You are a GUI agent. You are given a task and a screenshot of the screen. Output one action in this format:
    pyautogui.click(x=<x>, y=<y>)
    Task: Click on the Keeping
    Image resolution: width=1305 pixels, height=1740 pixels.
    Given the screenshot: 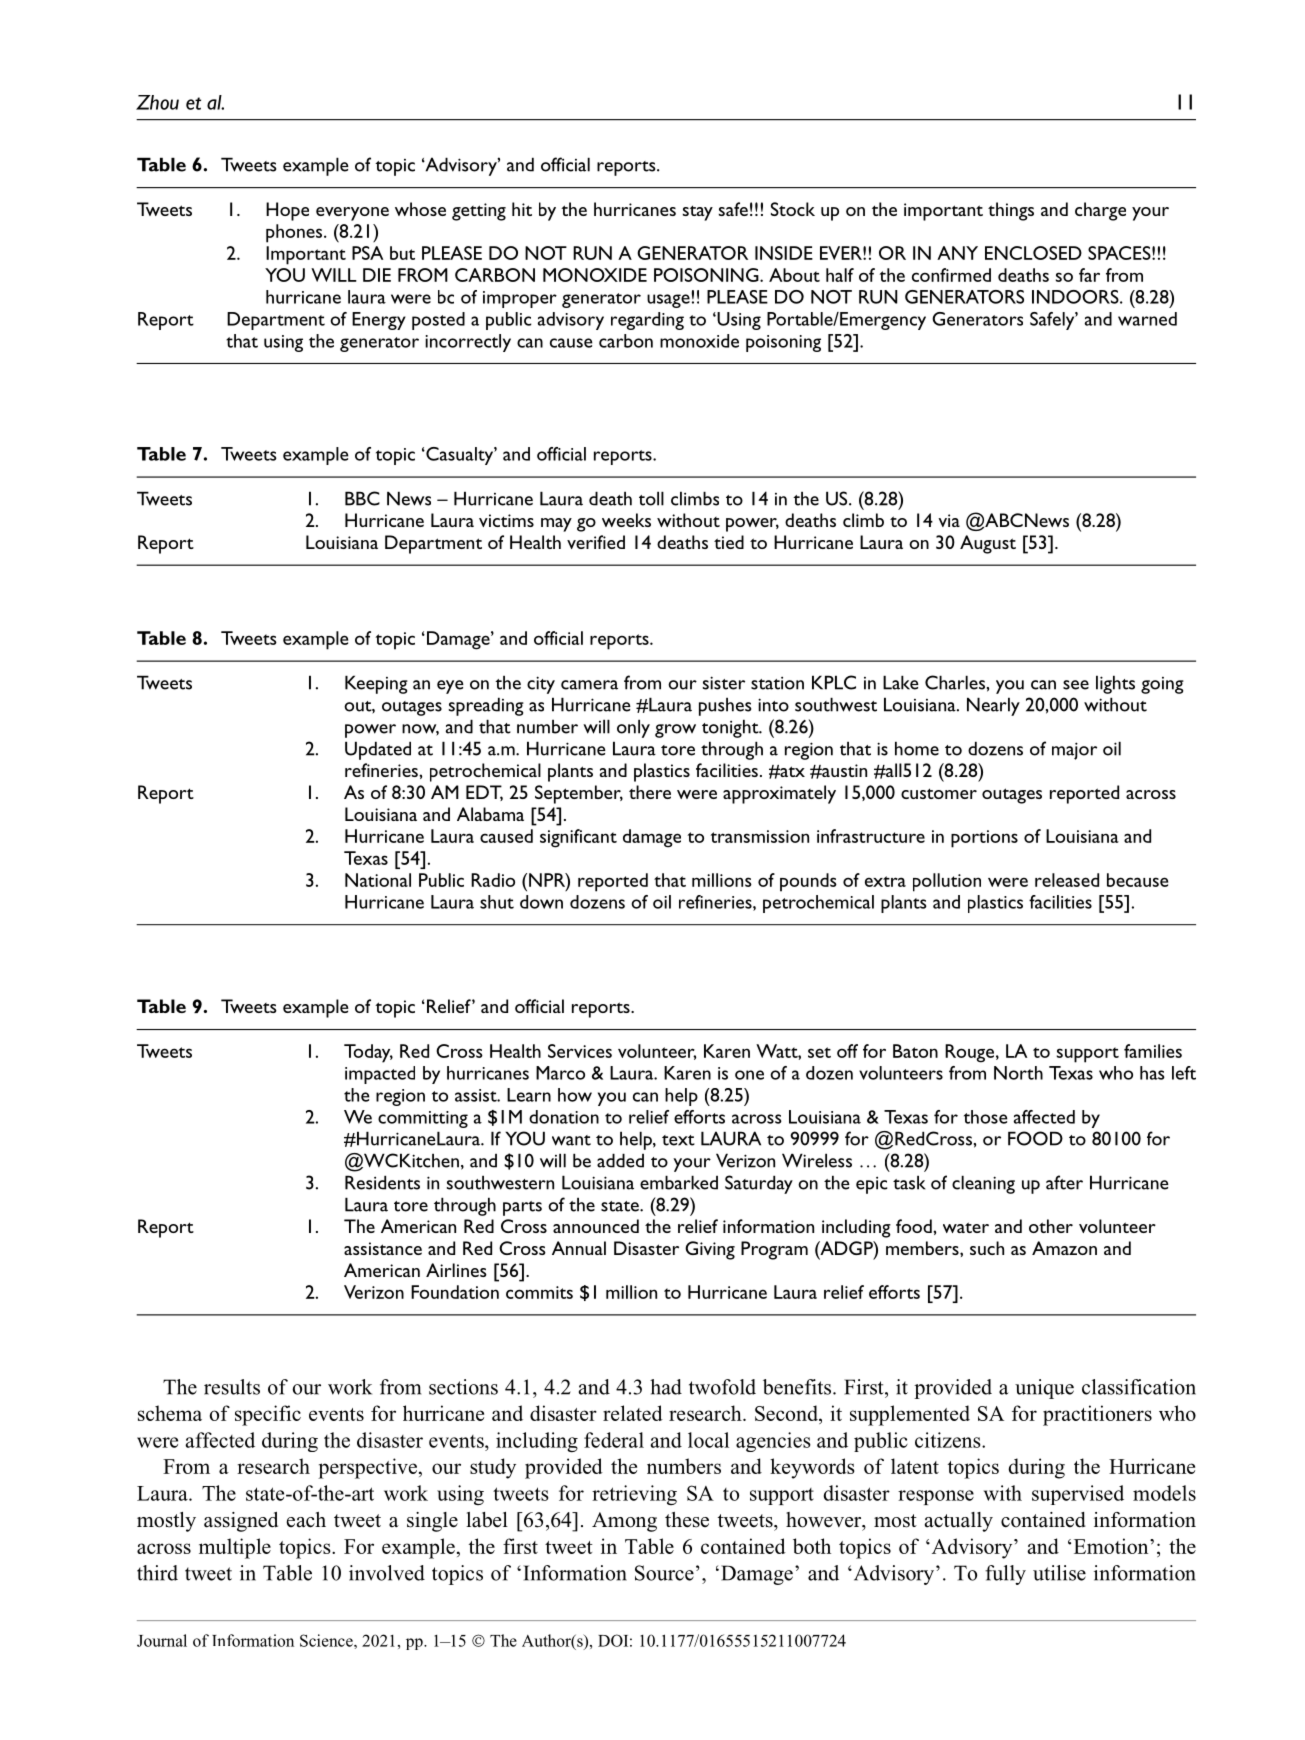 What is the action you would take?
    pyautogui.click(x=376, y=684)
